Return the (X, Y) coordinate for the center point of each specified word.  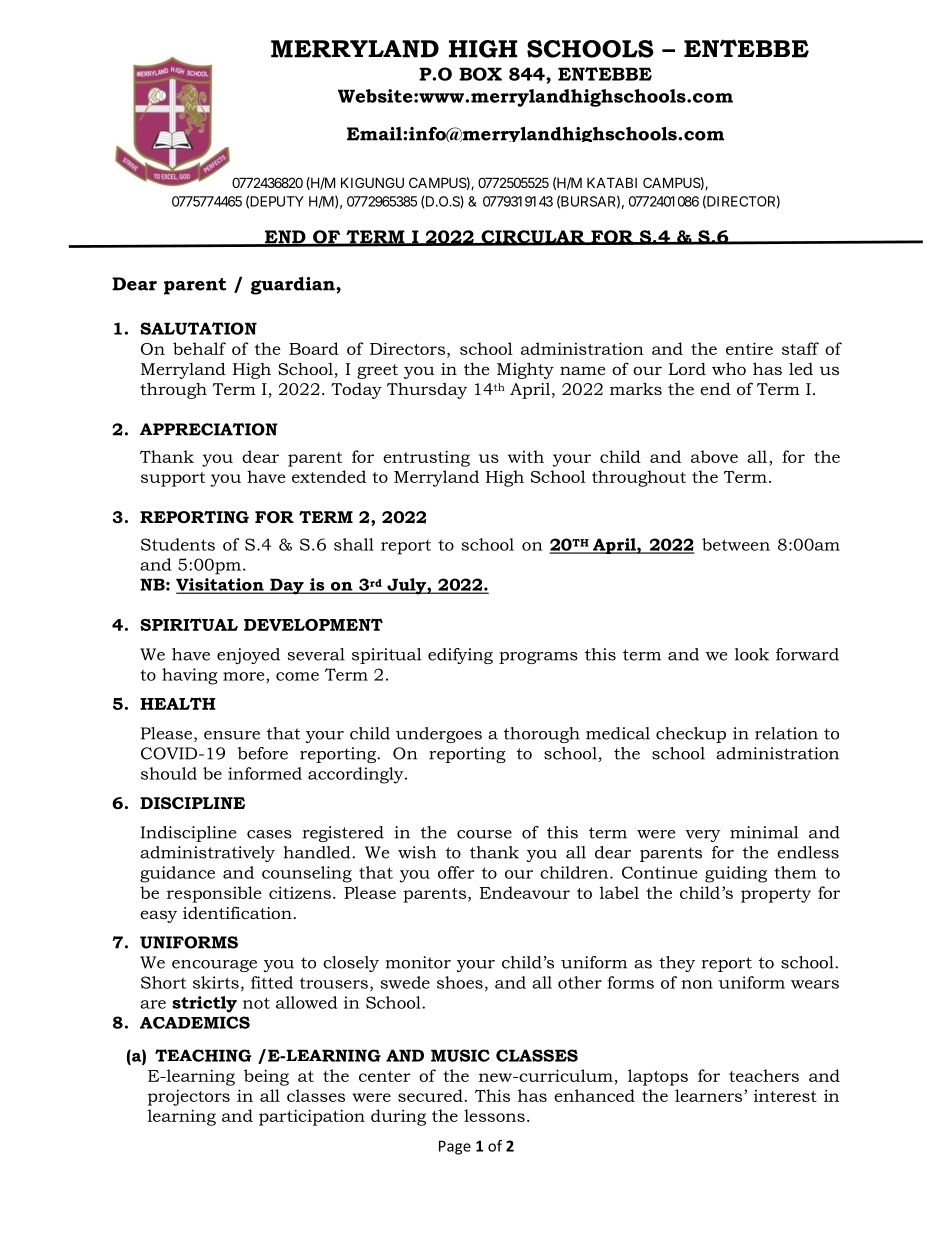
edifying (460, 656)
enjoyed (248, 656)
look (752, 654)
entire (749, 348)
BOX (480, 74)
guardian (294, 286)
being (266, 1077)
